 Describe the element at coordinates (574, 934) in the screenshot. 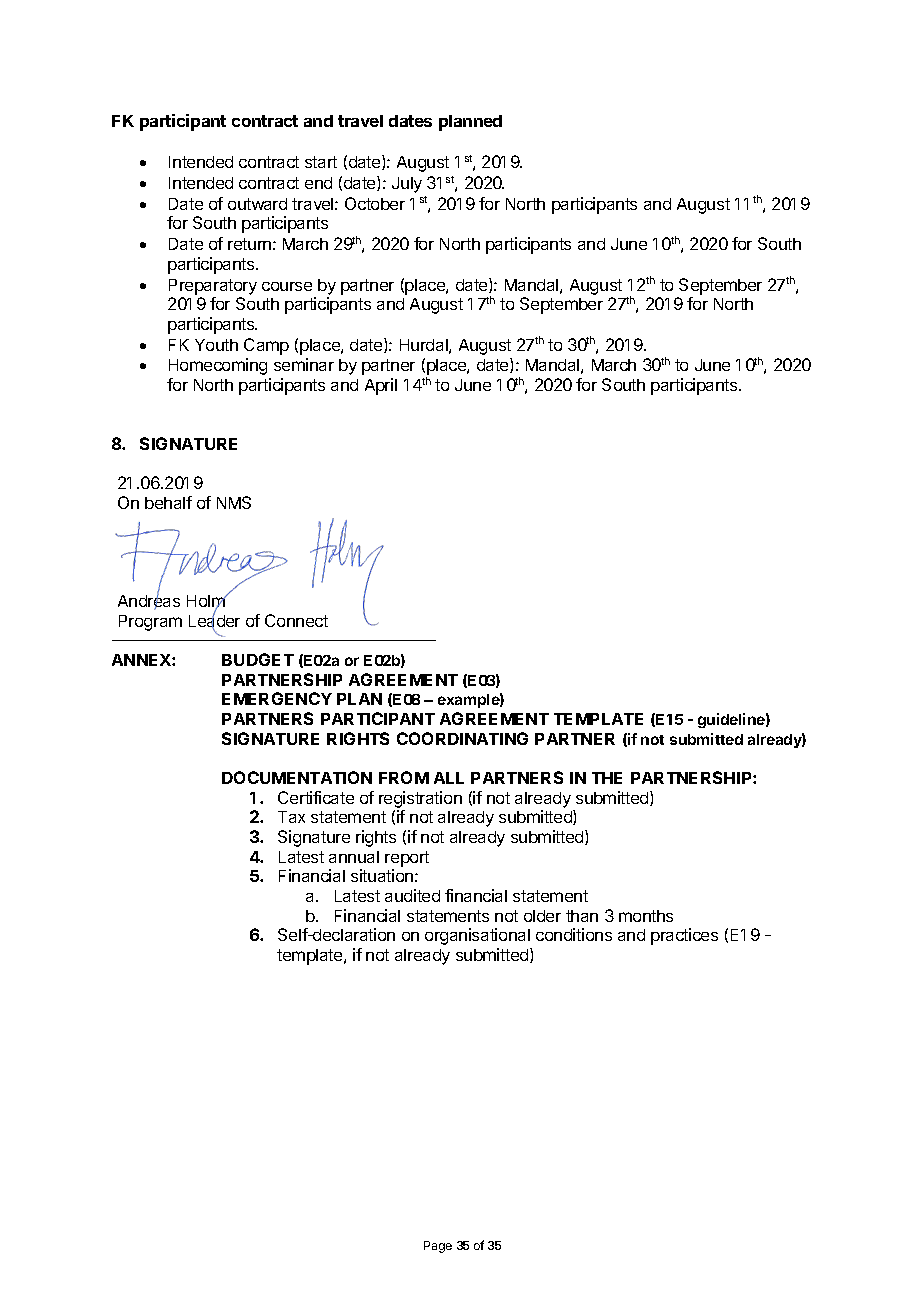

I see `conditions` at that location.
